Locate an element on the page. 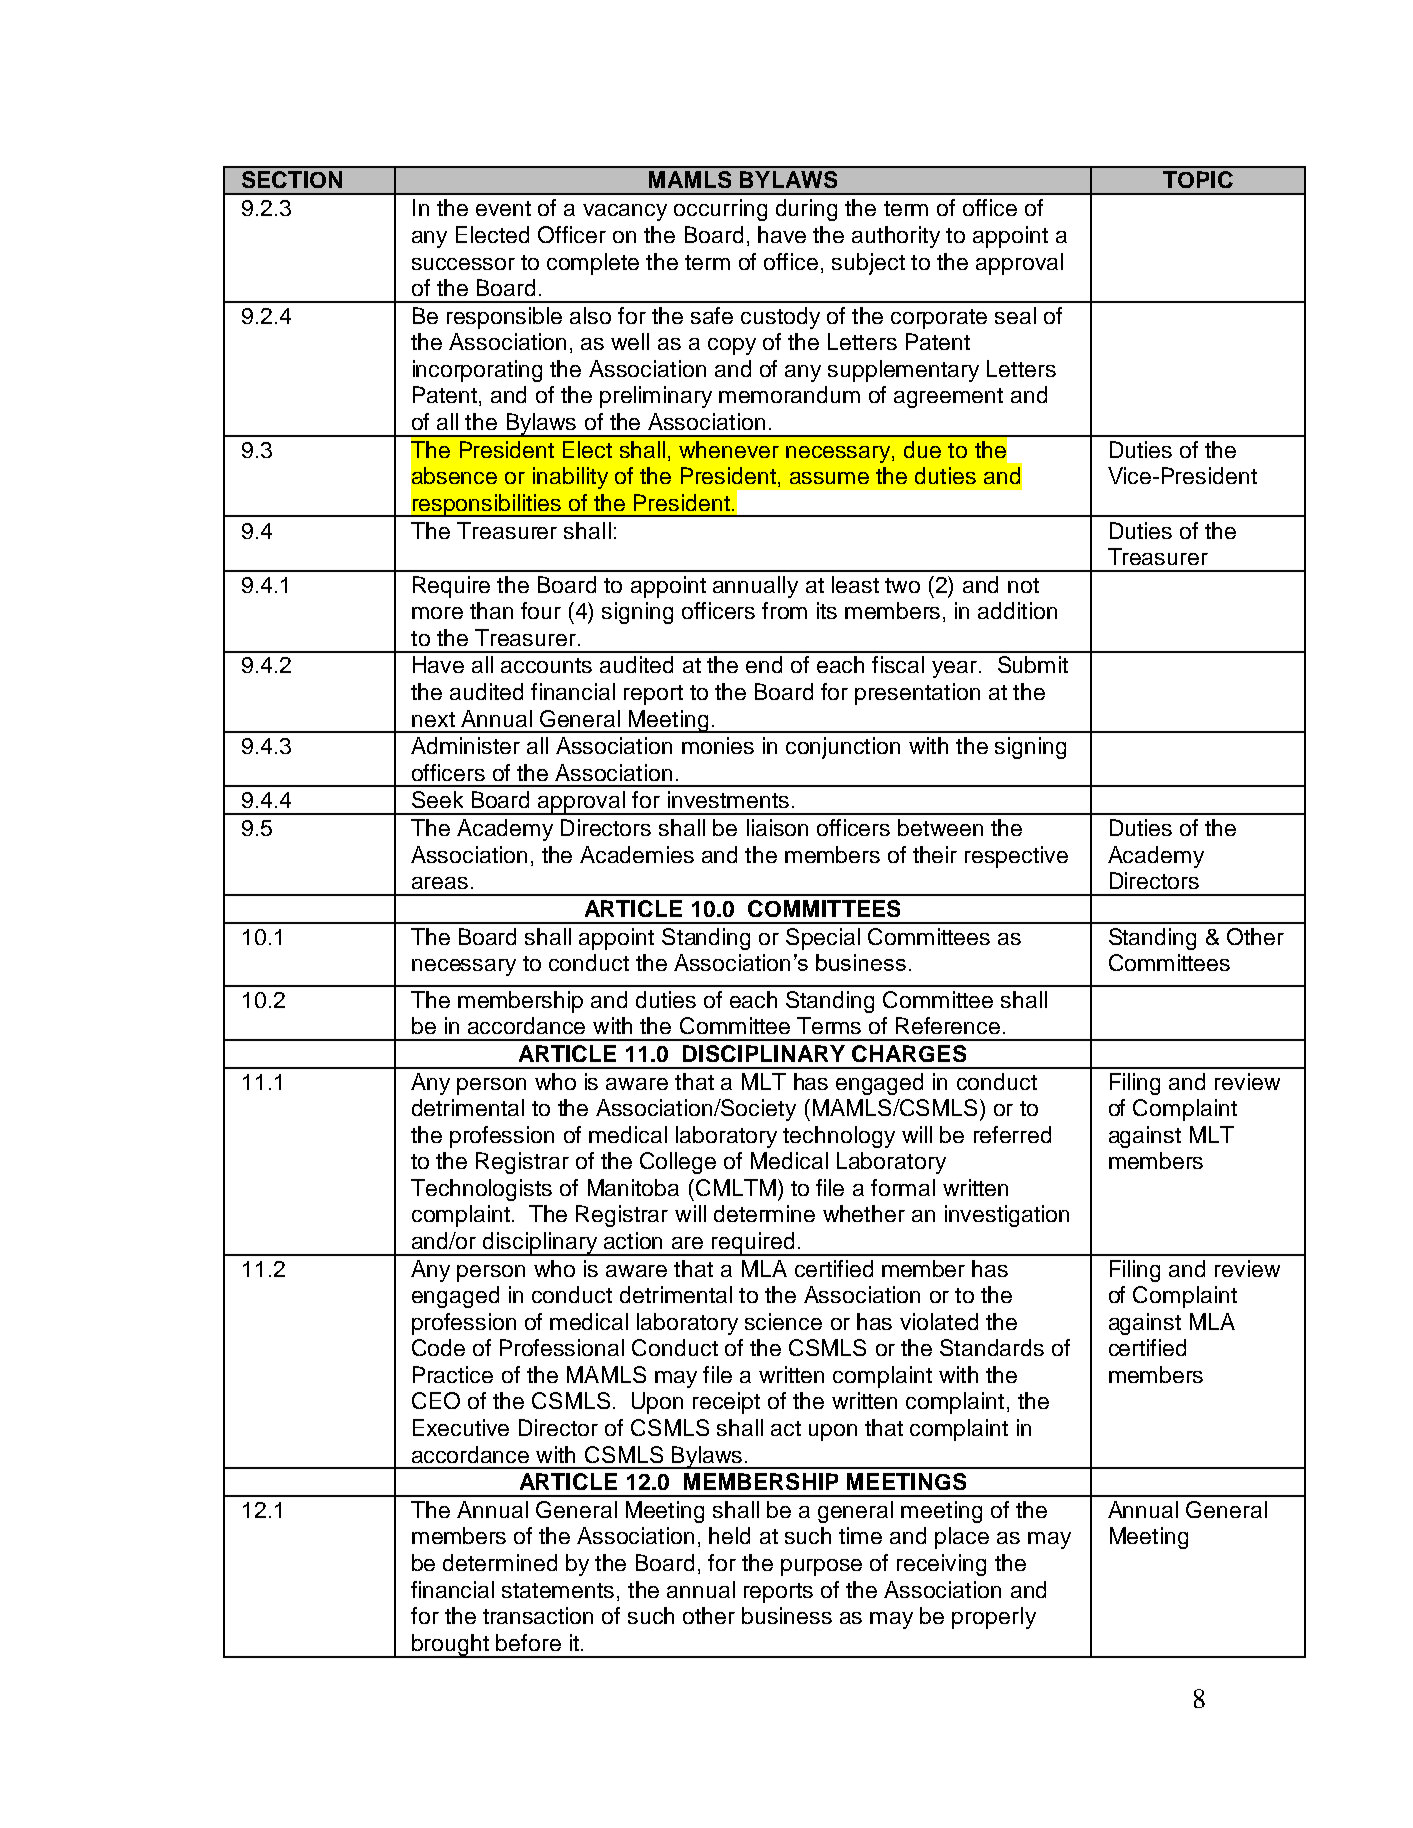 Image resolution: width=1413 pixels, height=1828 pixels. areas is located at coordinates (440, 883).
